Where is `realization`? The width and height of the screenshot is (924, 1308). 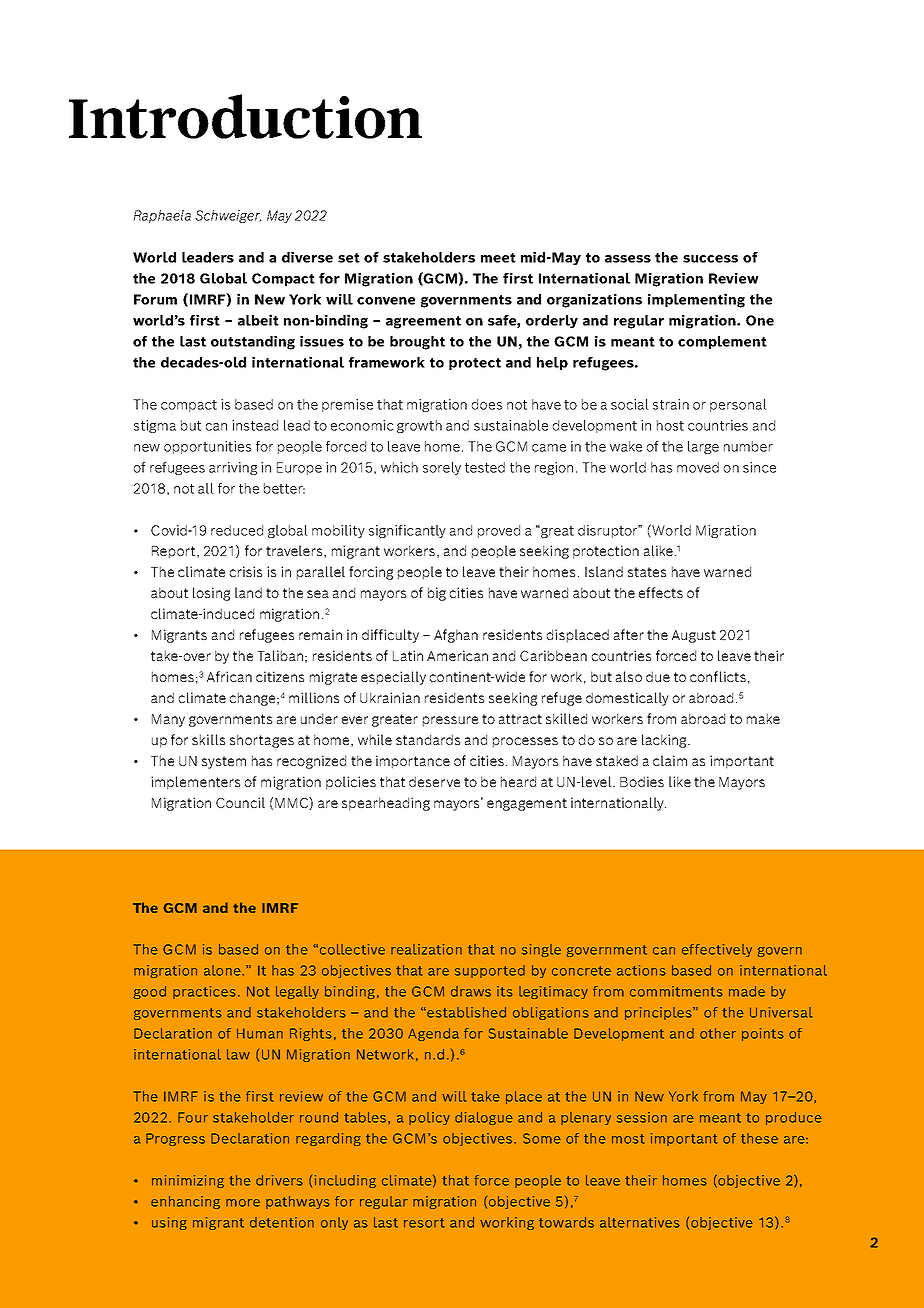
realization is located at coordinates (426, 949).
